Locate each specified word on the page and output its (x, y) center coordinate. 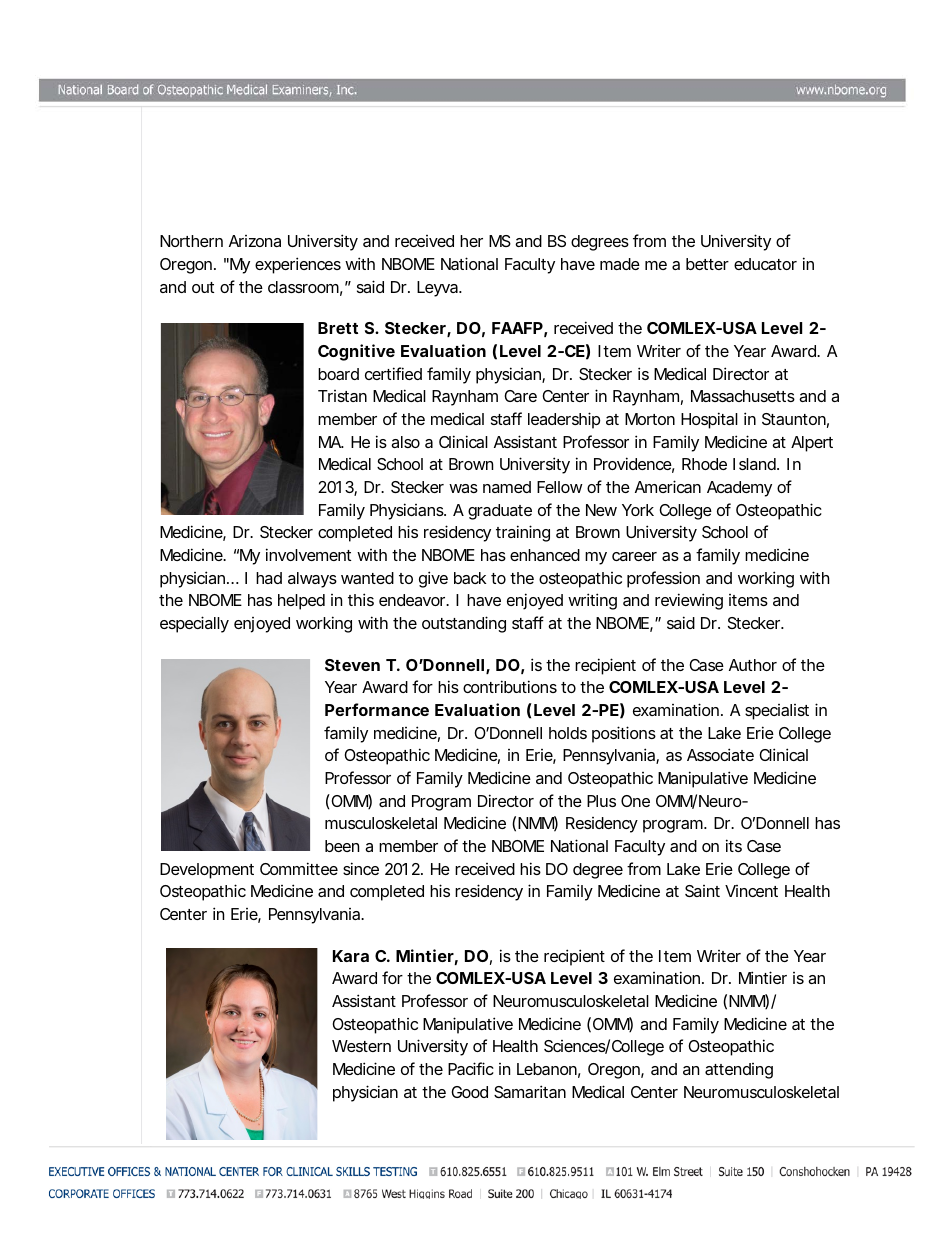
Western (361, 1046)
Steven (352, 665)
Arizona (255, 241)
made (620, 264)
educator (765, 264)
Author (753, 665)
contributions (510, 686)
